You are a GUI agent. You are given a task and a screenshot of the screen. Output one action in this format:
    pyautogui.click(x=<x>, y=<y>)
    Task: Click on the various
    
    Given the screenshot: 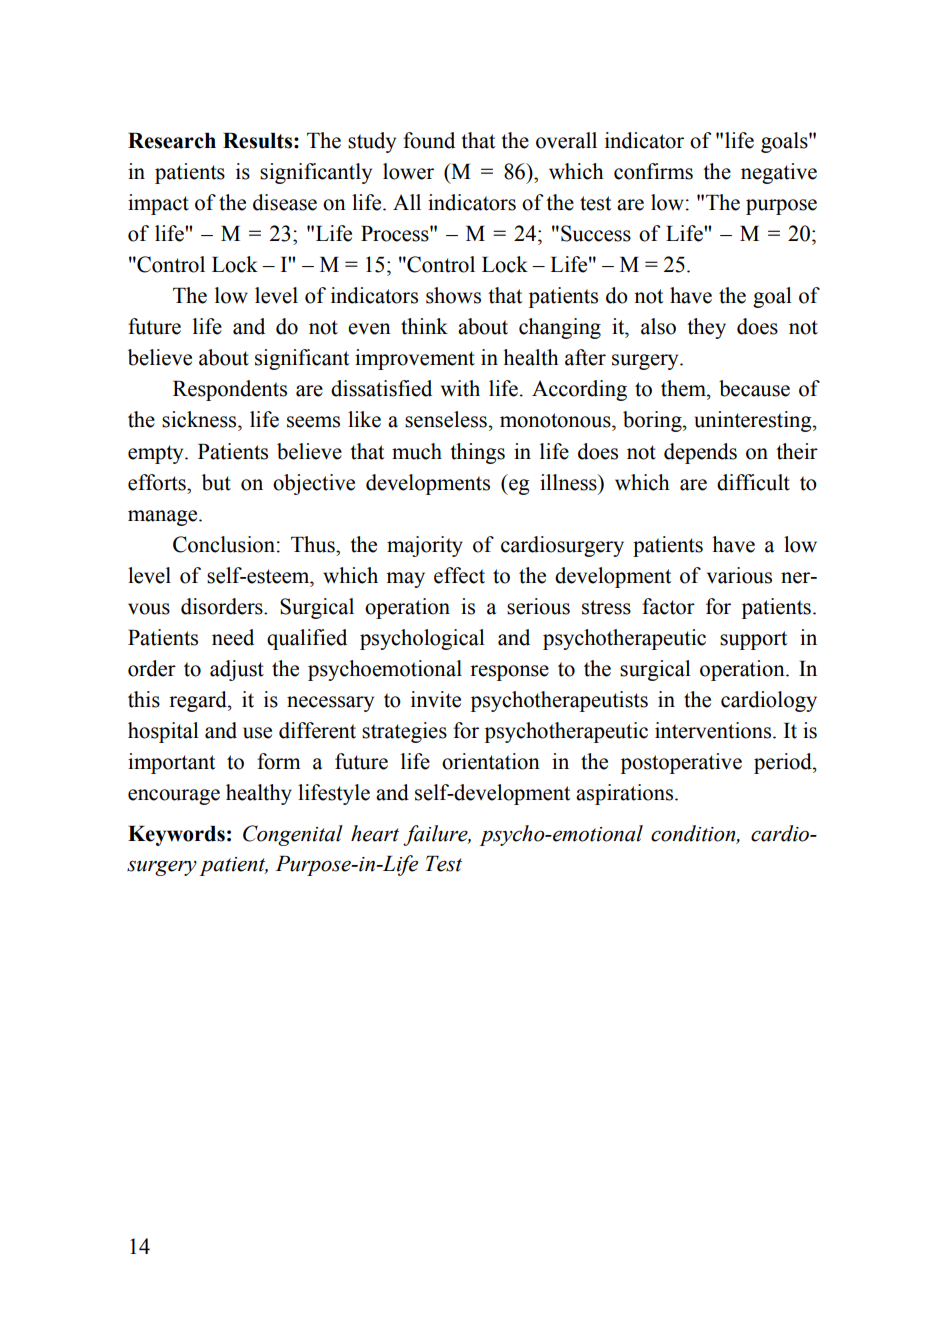 What is the action you would take?
    pyautogui.click(x=739, y=575)
